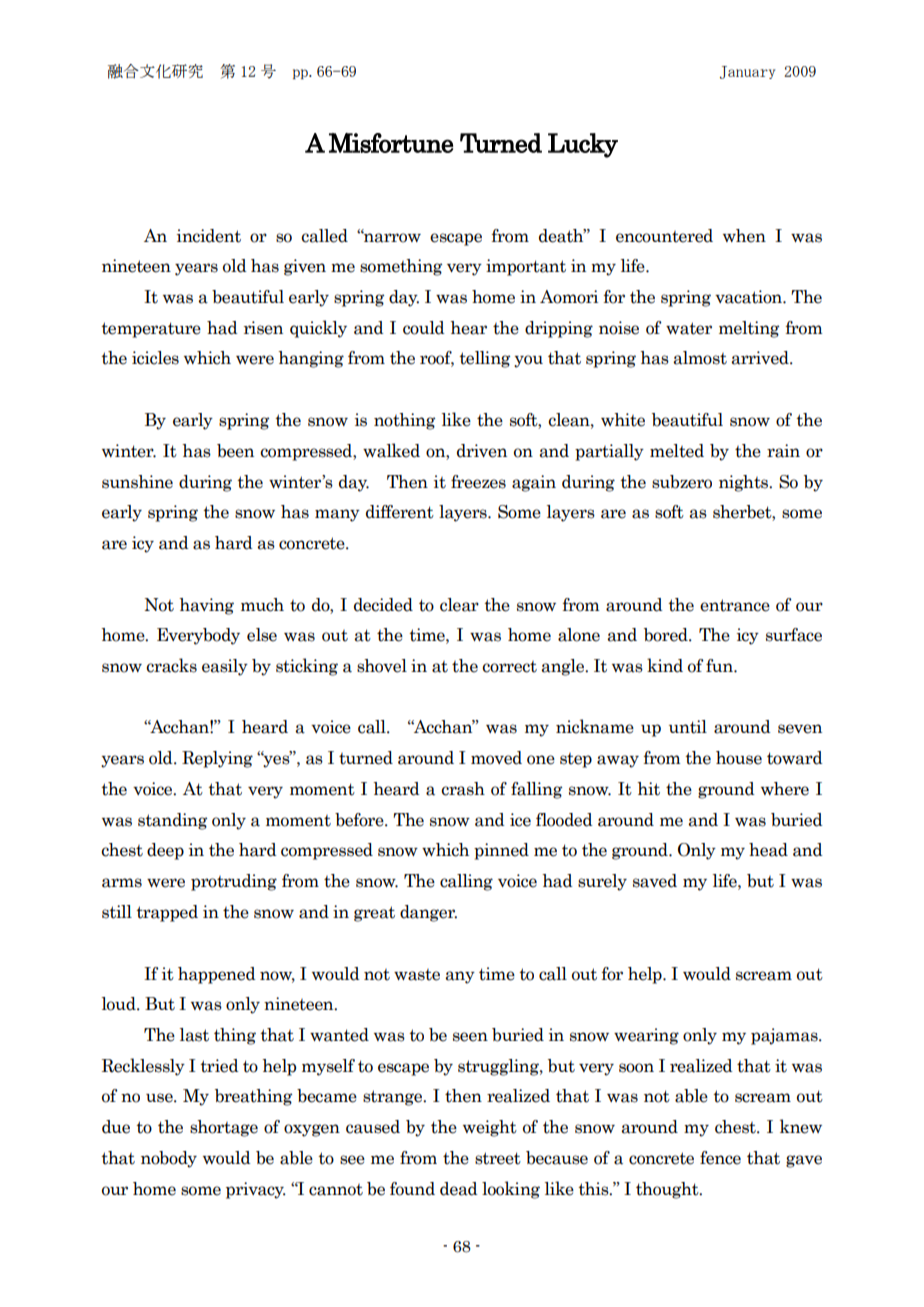 Image resolution: width=924 pixels, height=1307 pixels. I want to click on incident, so click(209, 236).
